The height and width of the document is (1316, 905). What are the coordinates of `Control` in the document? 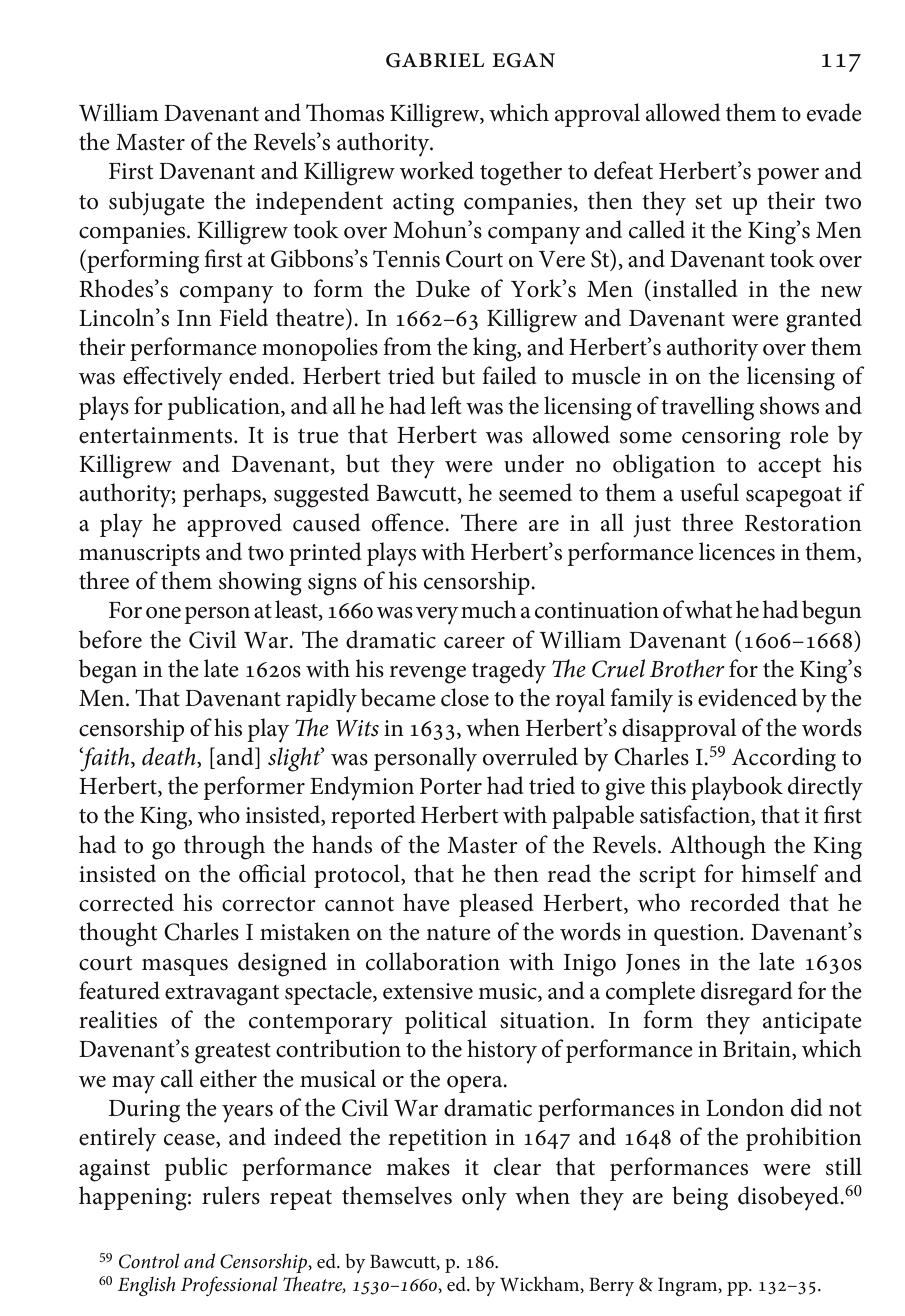 It's located at (149, 1261).
